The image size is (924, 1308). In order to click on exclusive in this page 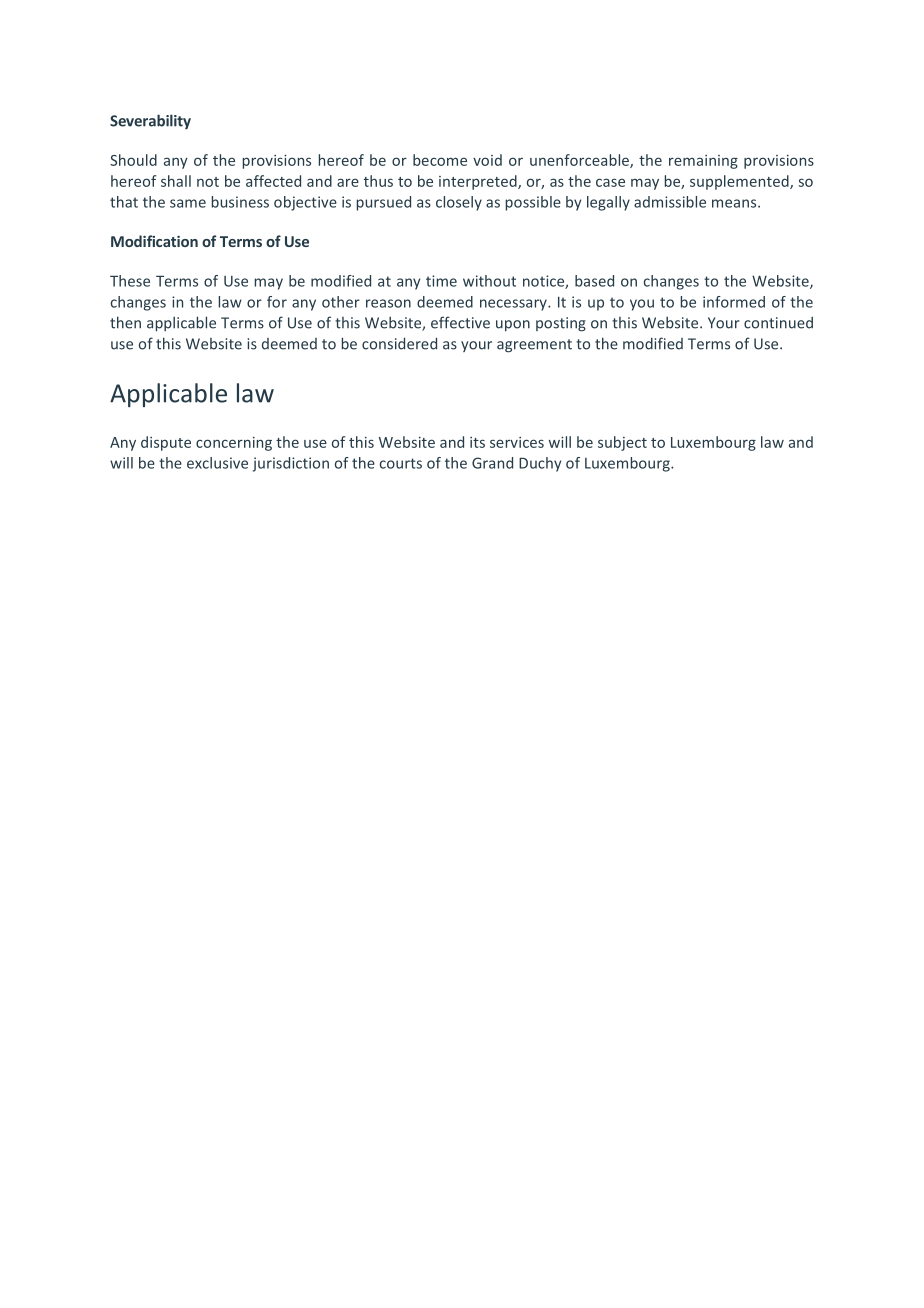, I will do `click(217, 463)`.
